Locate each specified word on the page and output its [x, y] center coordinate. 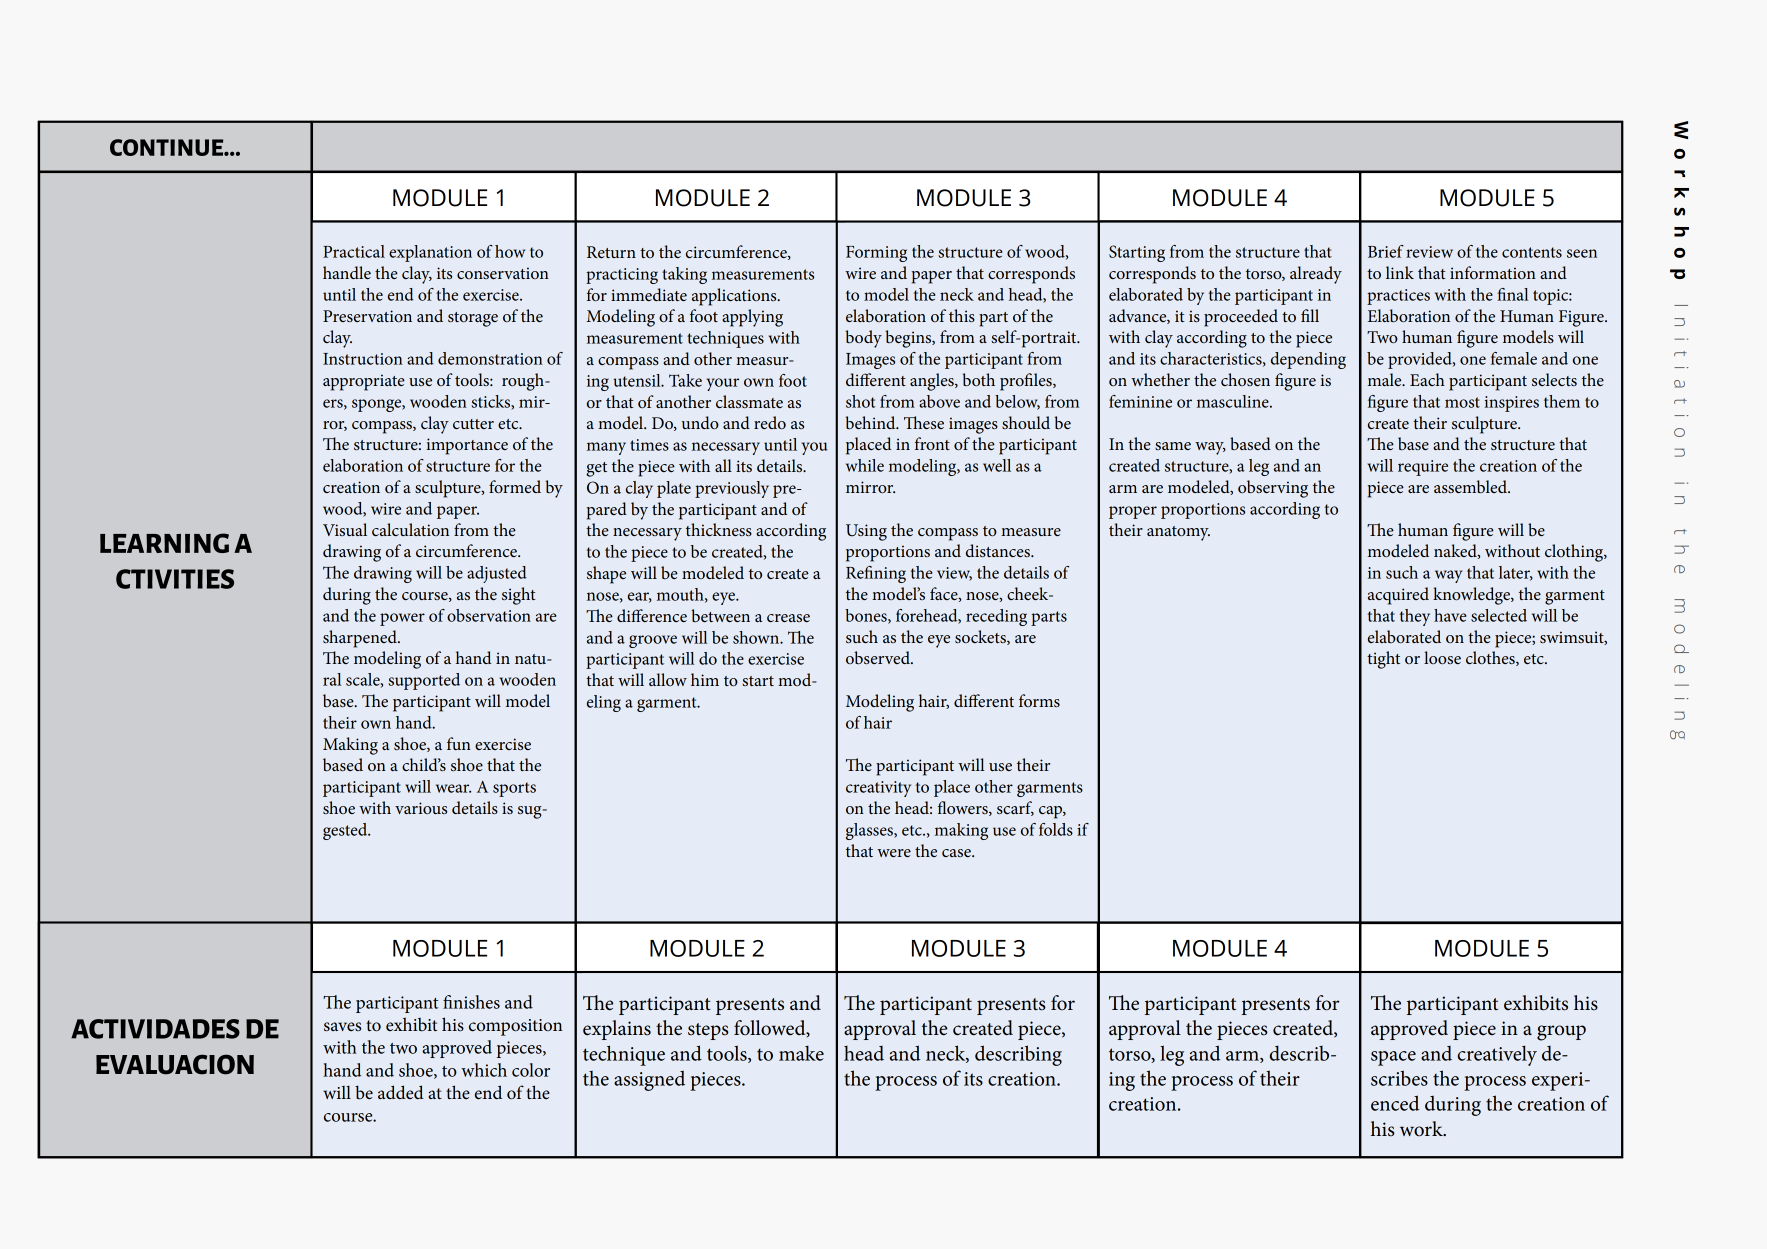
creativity [878, 789]
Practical [354, 251]
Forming [876, 254]
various [421, 808]
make [801, 1053]
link [1400, 272]
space [1393, 1058]
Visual [345, 529]
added [401, 1092]
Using [866, 532]
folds [1056, 829]
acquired [1398, 596]
